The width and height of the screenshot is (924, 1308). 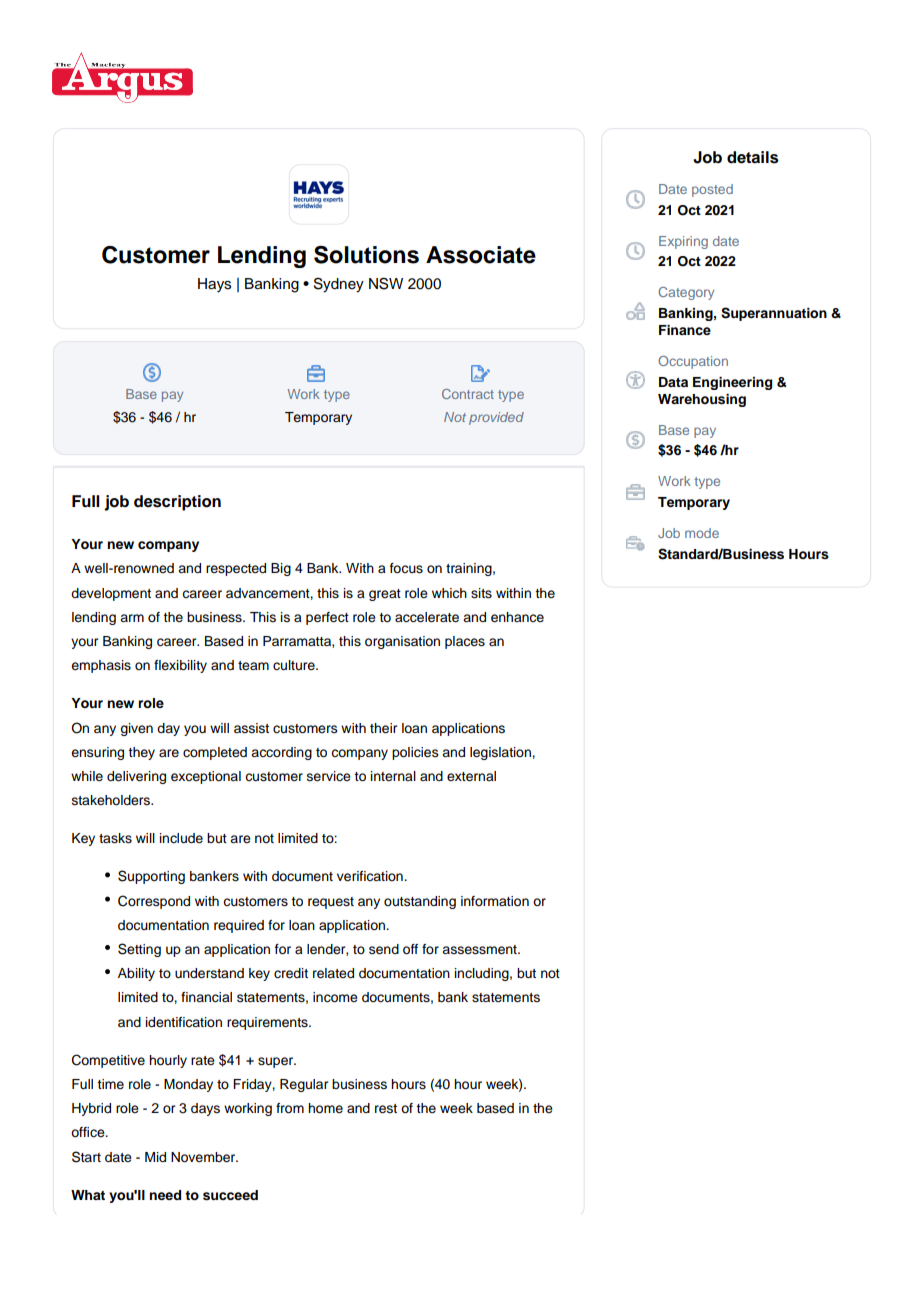 I want to click on posted, so click(x=712, y=190).
